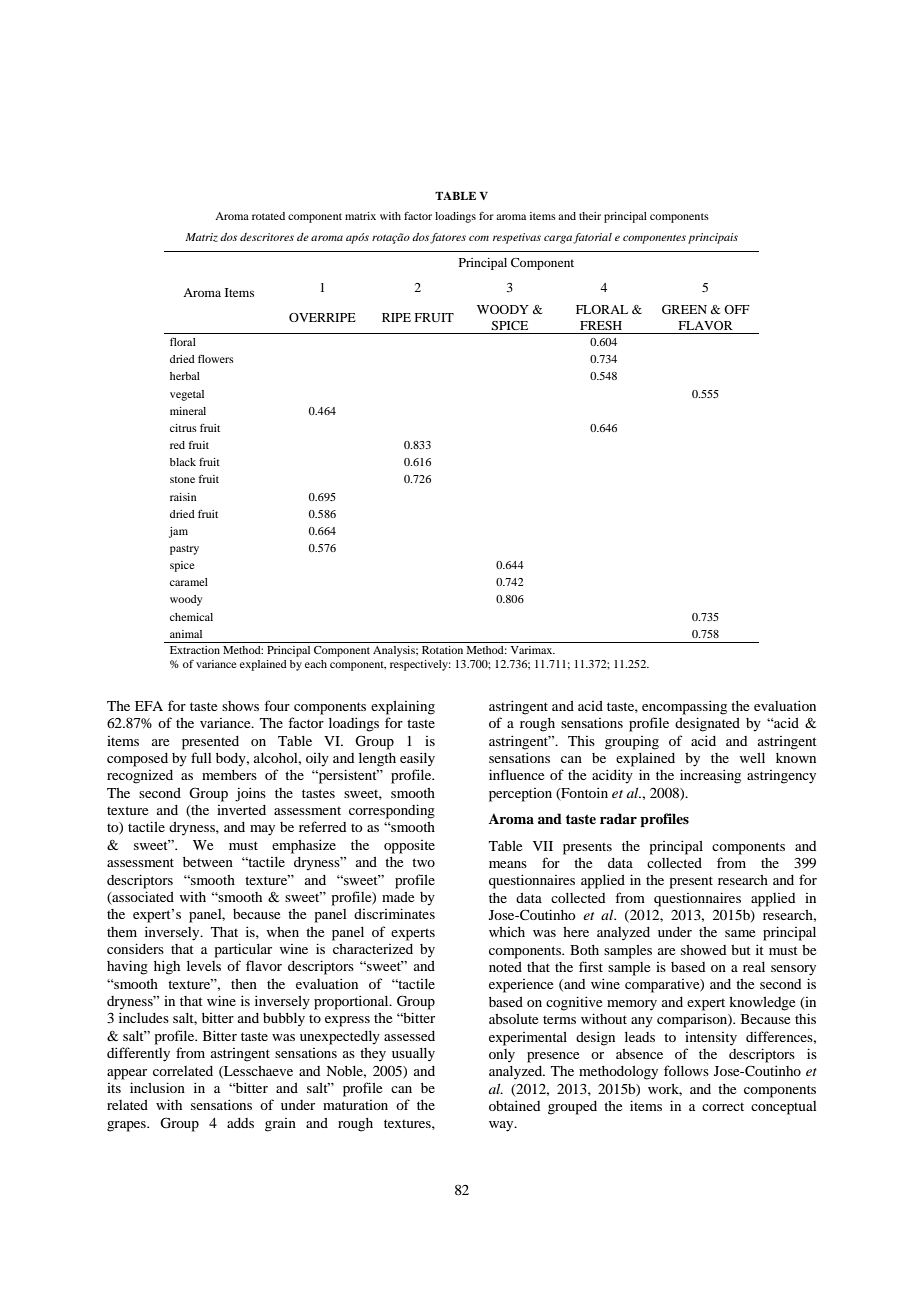 This screenshot has width=924, height=1308. What do you see at coordinates (157, 1087) in the screenshot?
I see `inclusion` at bounding box center [157, 1087].
